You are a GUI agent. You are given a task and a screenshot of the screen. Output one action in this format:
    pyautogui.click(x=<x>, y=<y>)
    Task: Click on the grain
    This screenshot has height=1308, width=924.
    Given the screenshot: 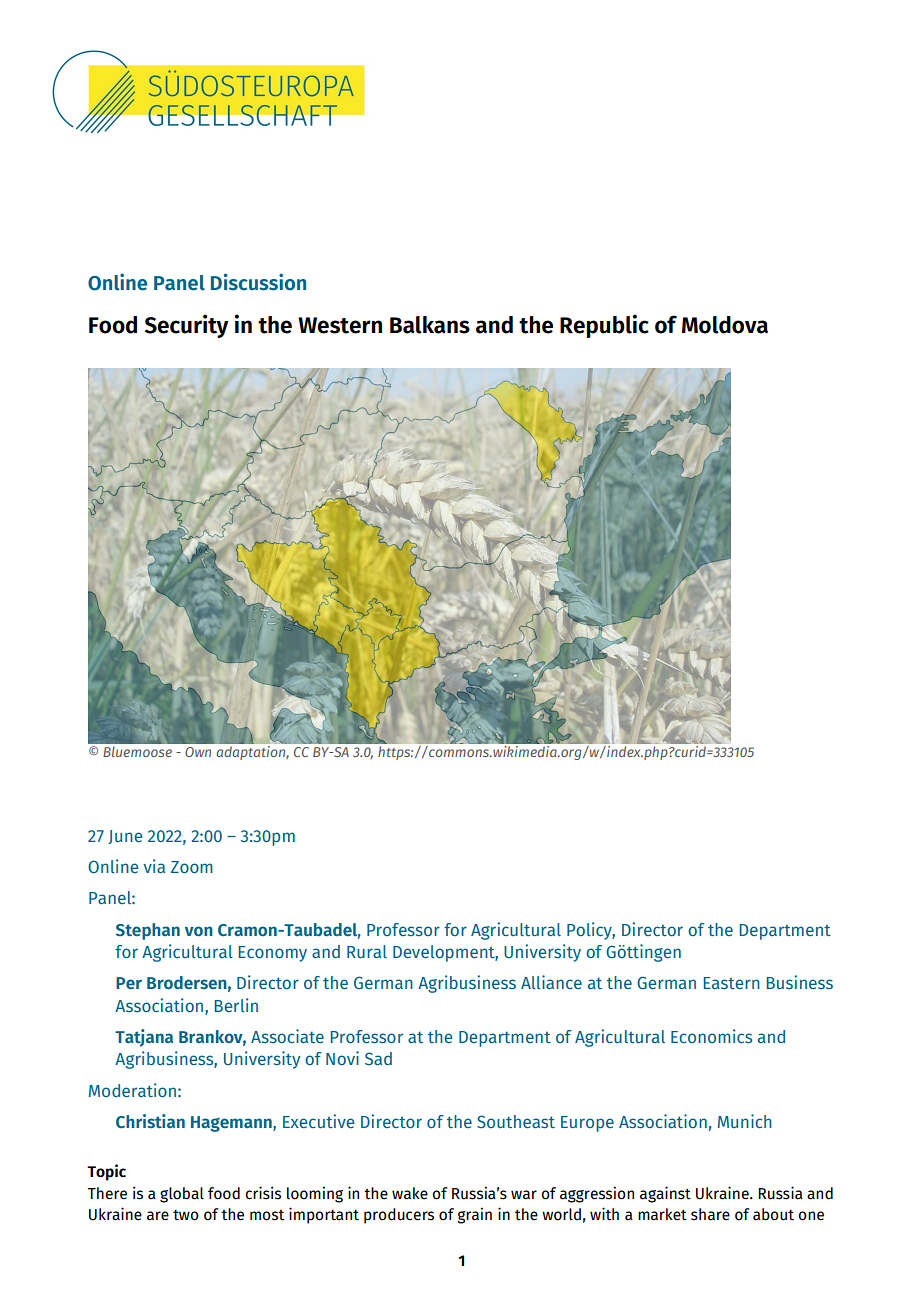 What is the action you would take?
    pyautogui.click(x=474, y=1215)
